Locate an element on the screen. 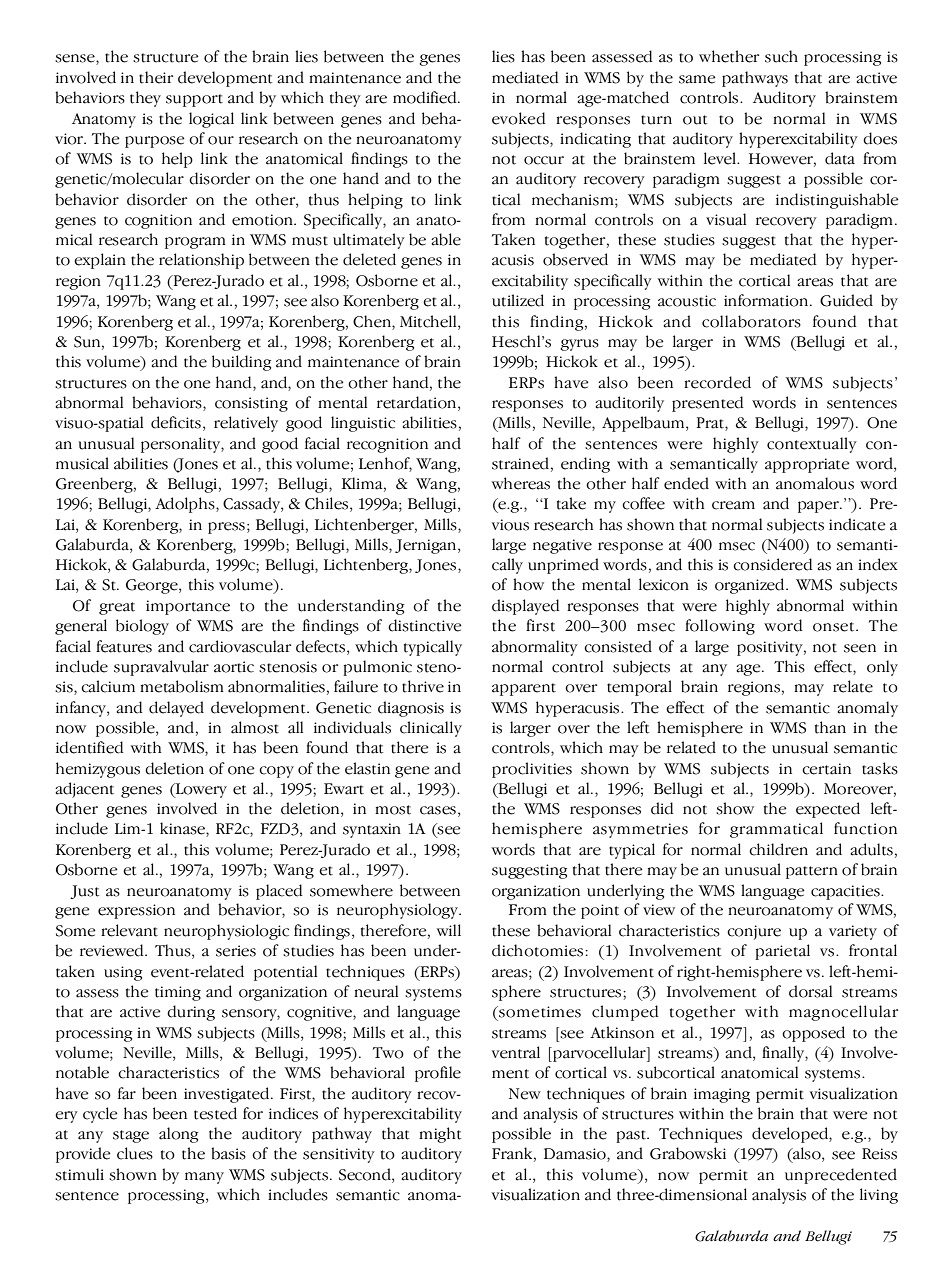 This screenshot has height=1287, width=952. pattern is located at coordinates (812, 872).
